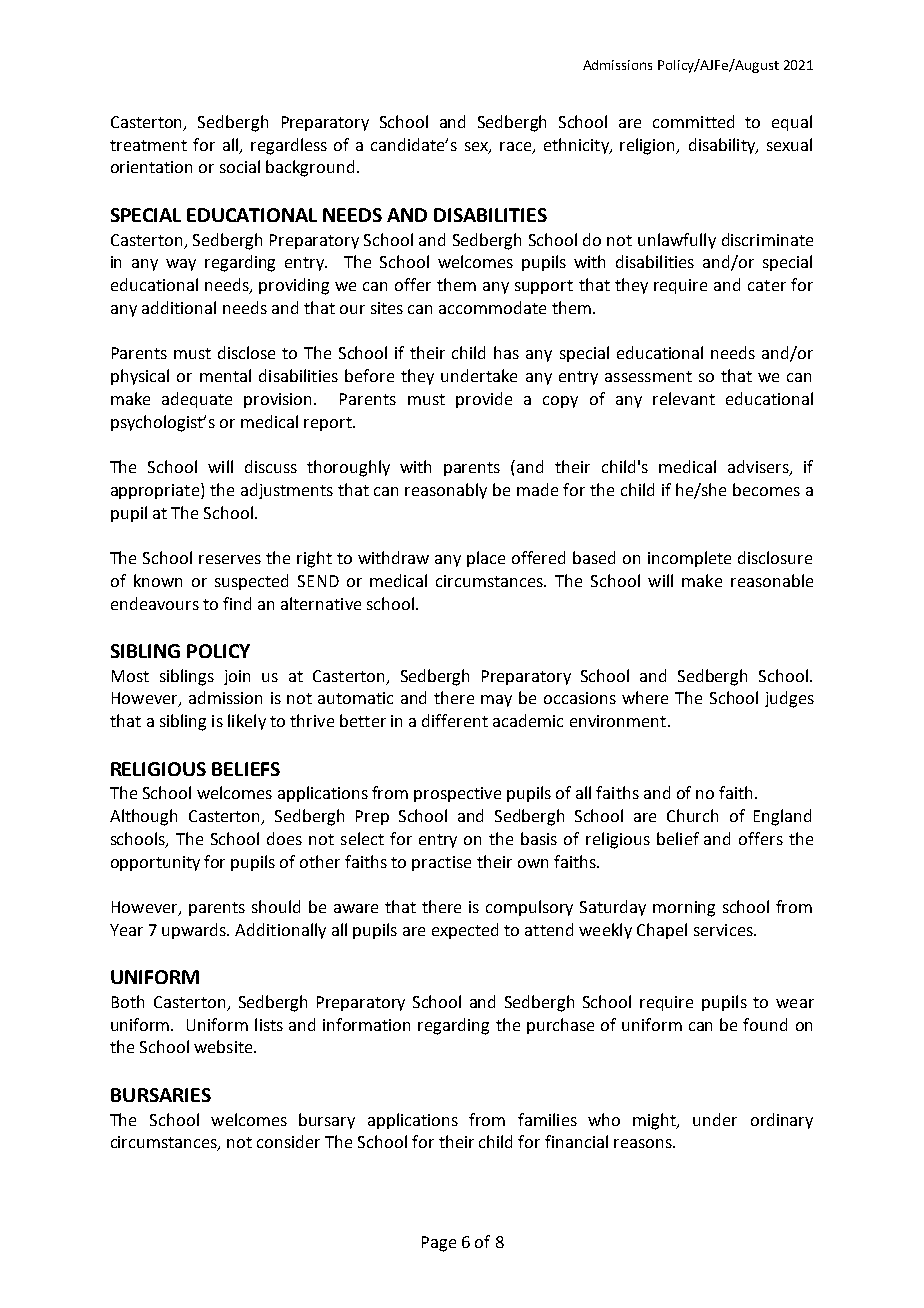 The width and height of the document is (924, 1308). What do you see at coordinates (240, 166) in the document?
I see `social` at bounding box center [240, 166].
